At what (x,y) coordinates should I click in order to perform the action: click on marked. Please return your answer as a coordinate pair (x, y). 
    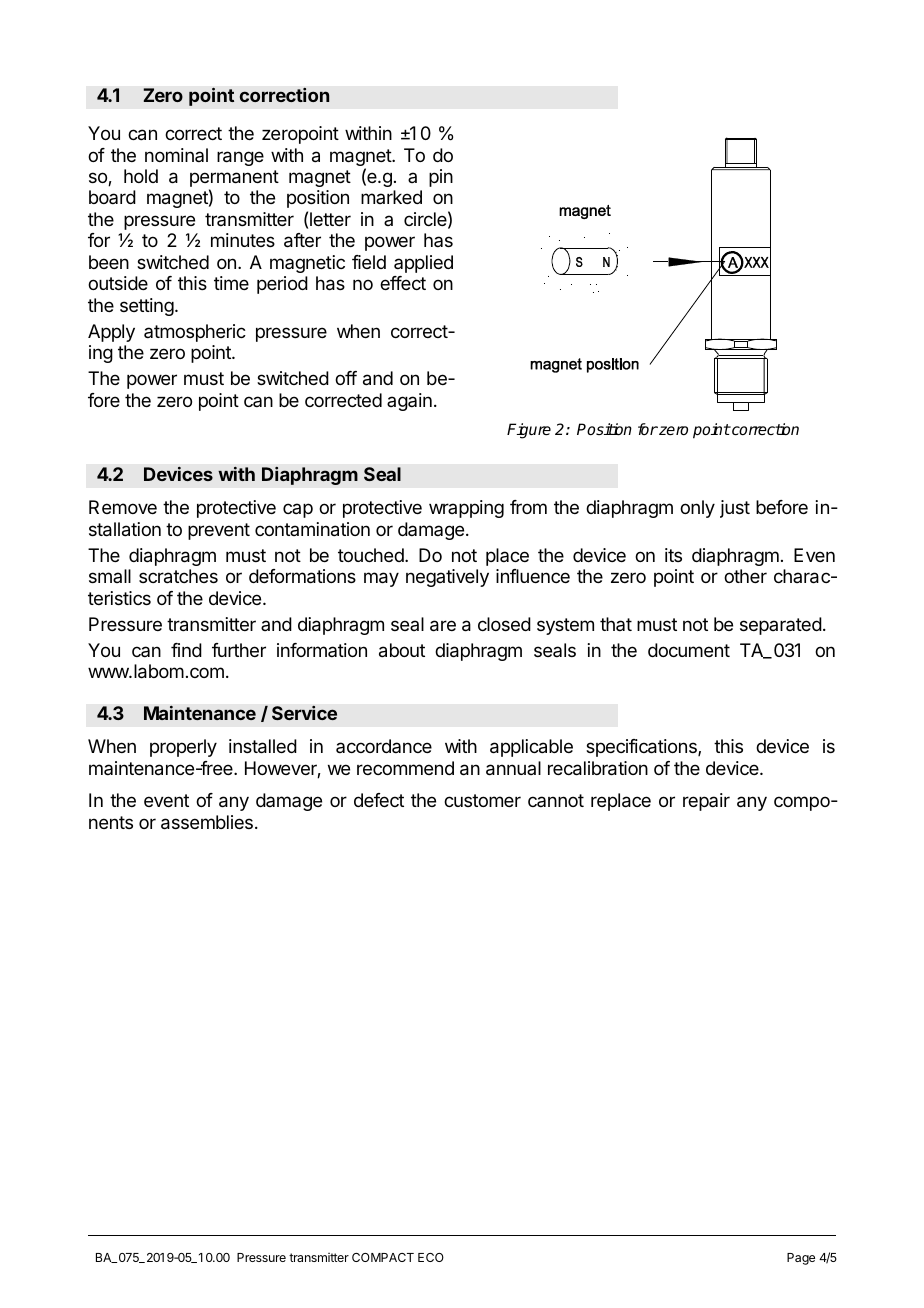
    Looking at the image, I should click on (391, 197).
